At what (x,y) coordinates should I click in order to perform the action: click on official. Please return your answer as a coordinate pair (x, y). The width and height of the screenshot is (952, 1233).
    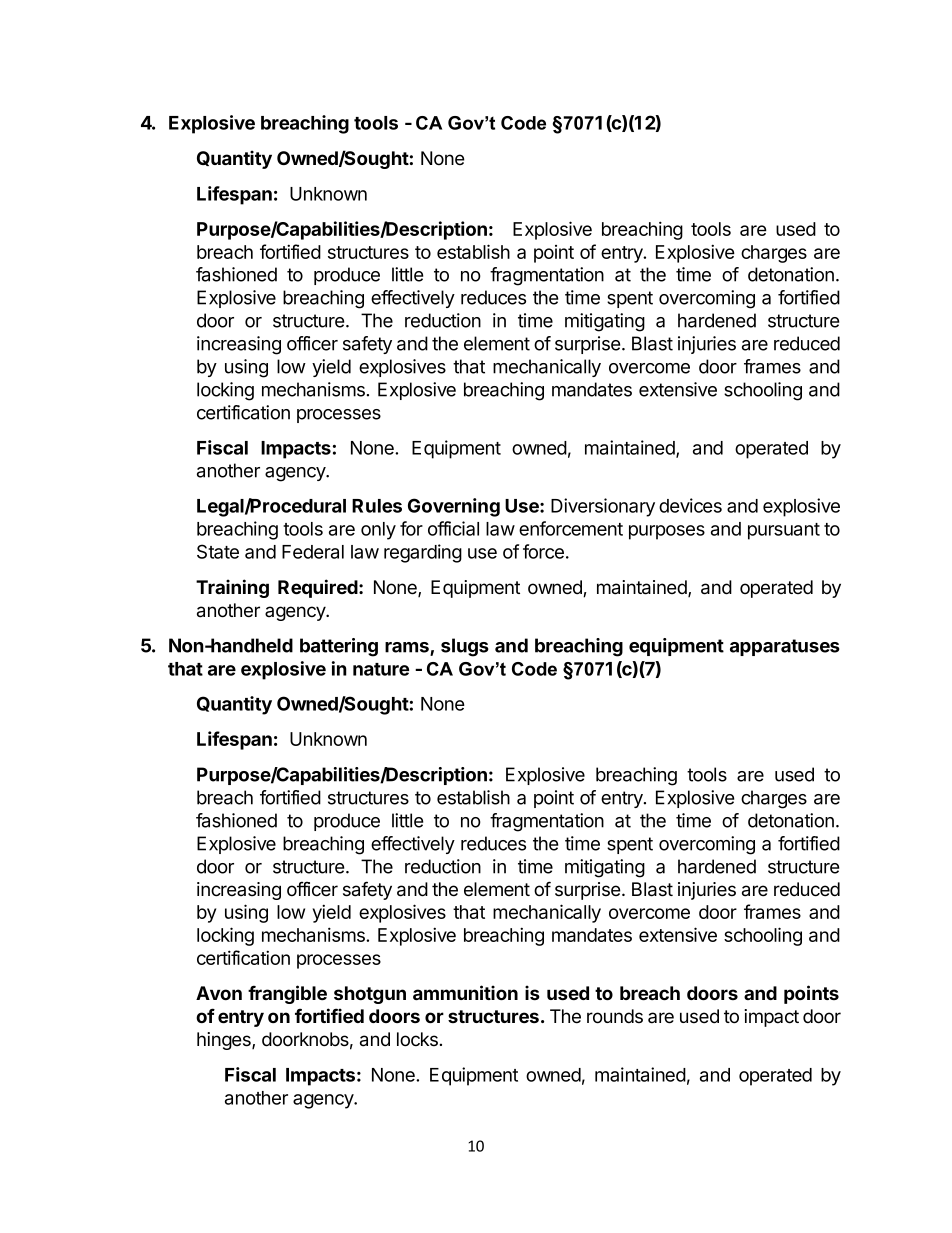
    Looking at the image, I should click on (453, 528).
